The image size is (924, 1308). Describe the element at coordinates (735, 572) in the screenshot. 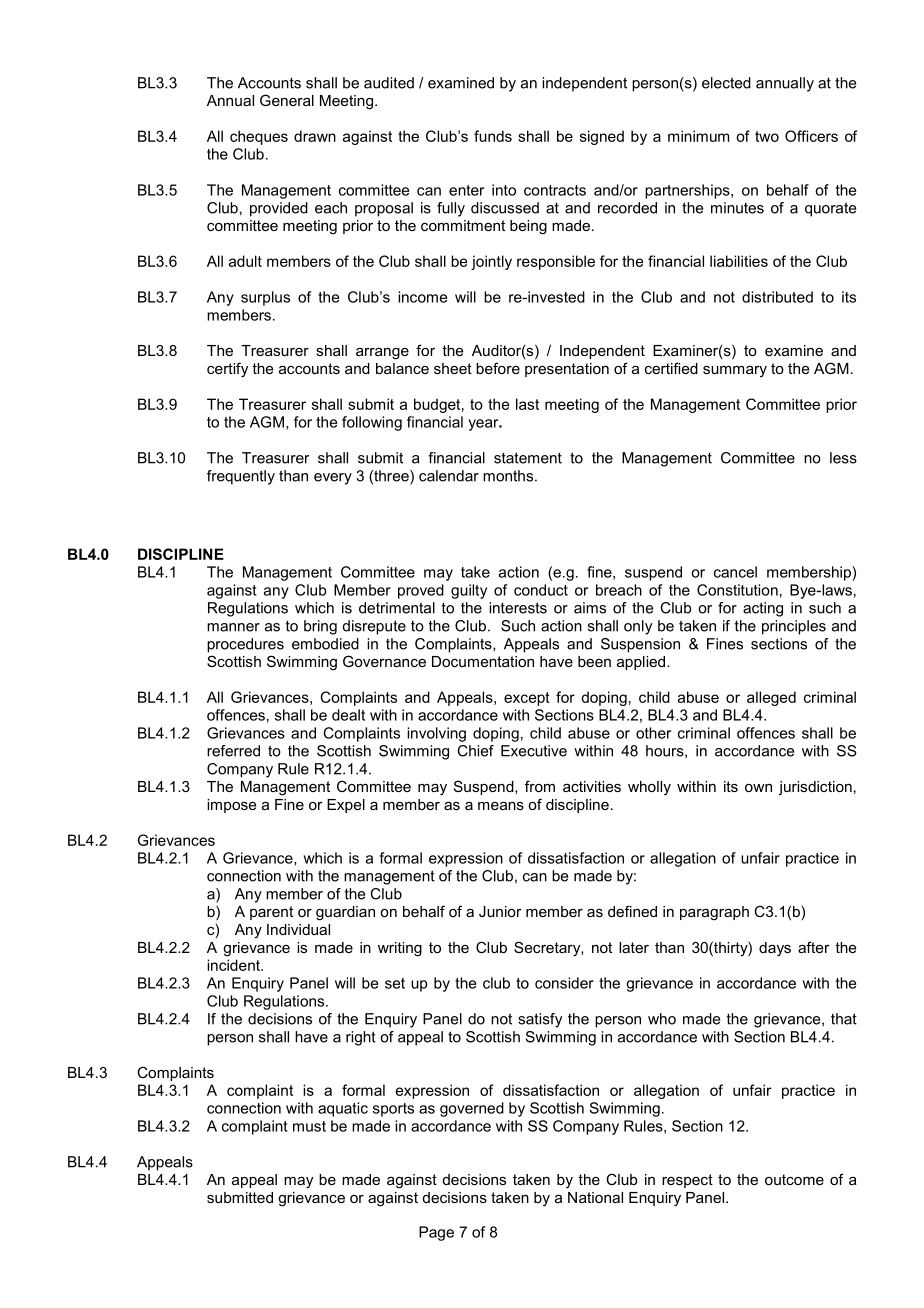

I see `cancel` at that location.
